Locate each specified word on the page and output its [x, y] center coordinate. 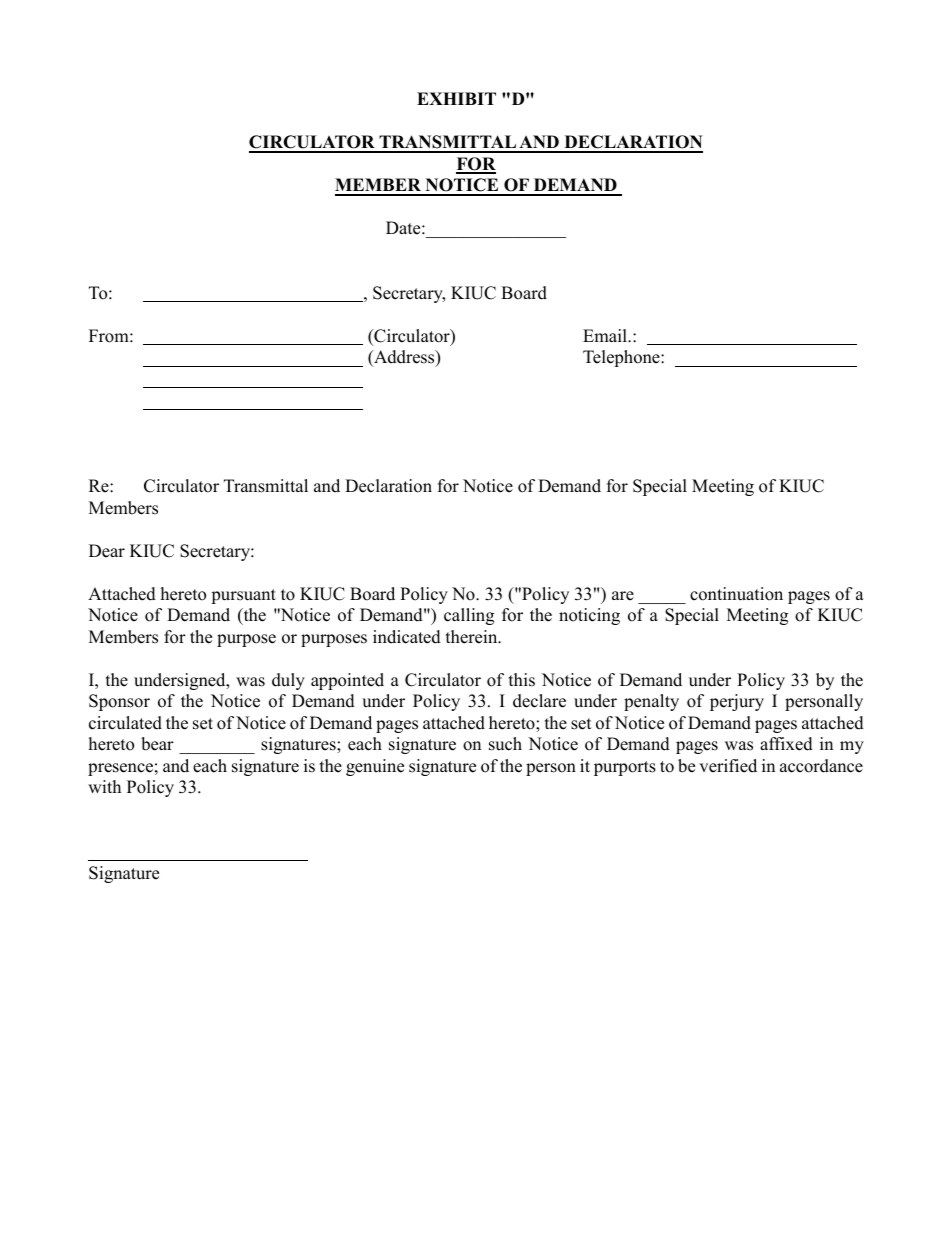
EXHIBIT [456, 98]
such [505, 744]
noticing [589, 616]
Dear [107, 551]
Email [606, 335]
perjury [737, 702]
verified [728, 766]
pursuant [243, 596]
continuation [736, 594]
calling [469, 616]
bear [157, 744]
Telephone [622, 358]
